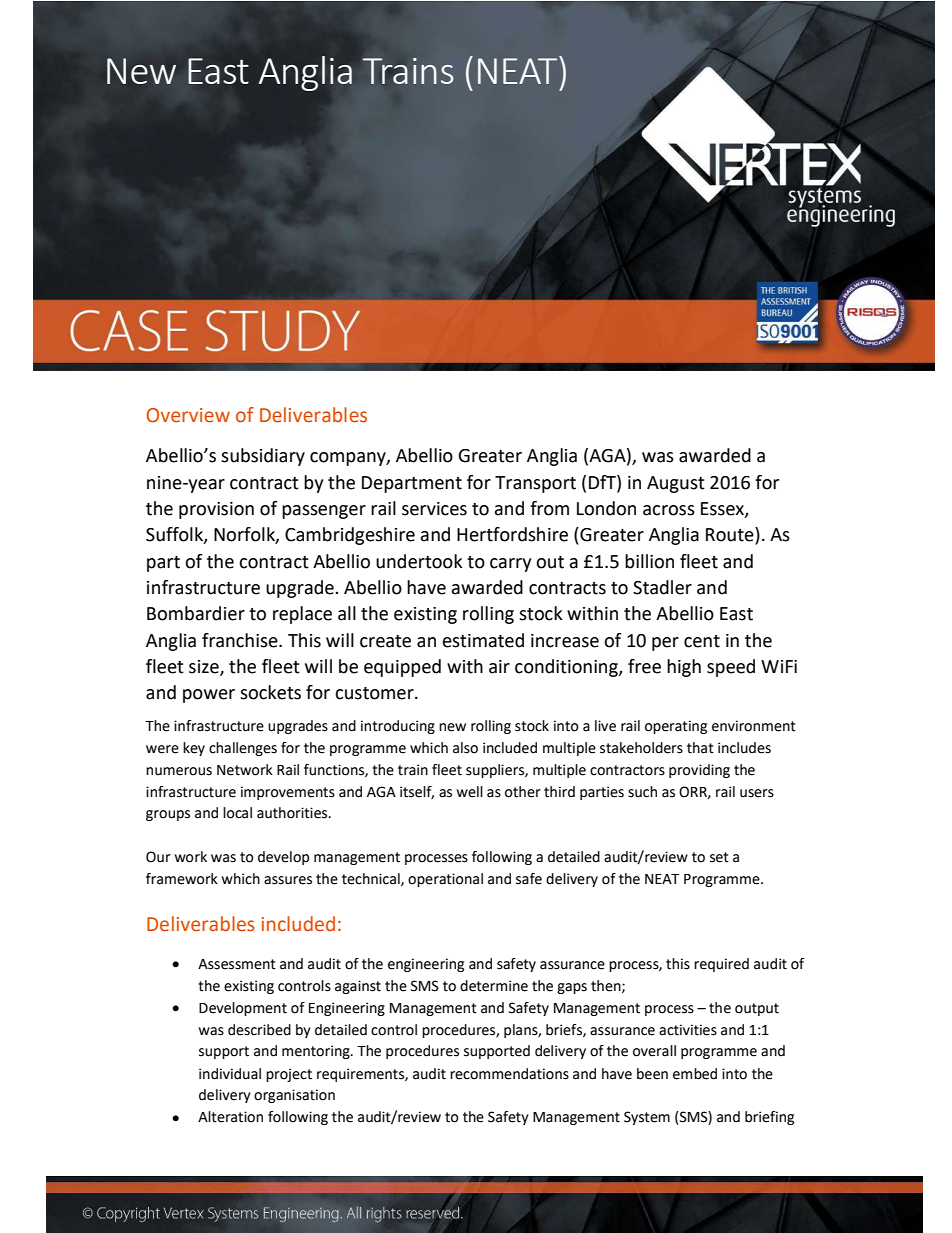  What do you see at coordinates (237, 964) in the image?
I see `Assessment` at bounding box center [237, 964].
